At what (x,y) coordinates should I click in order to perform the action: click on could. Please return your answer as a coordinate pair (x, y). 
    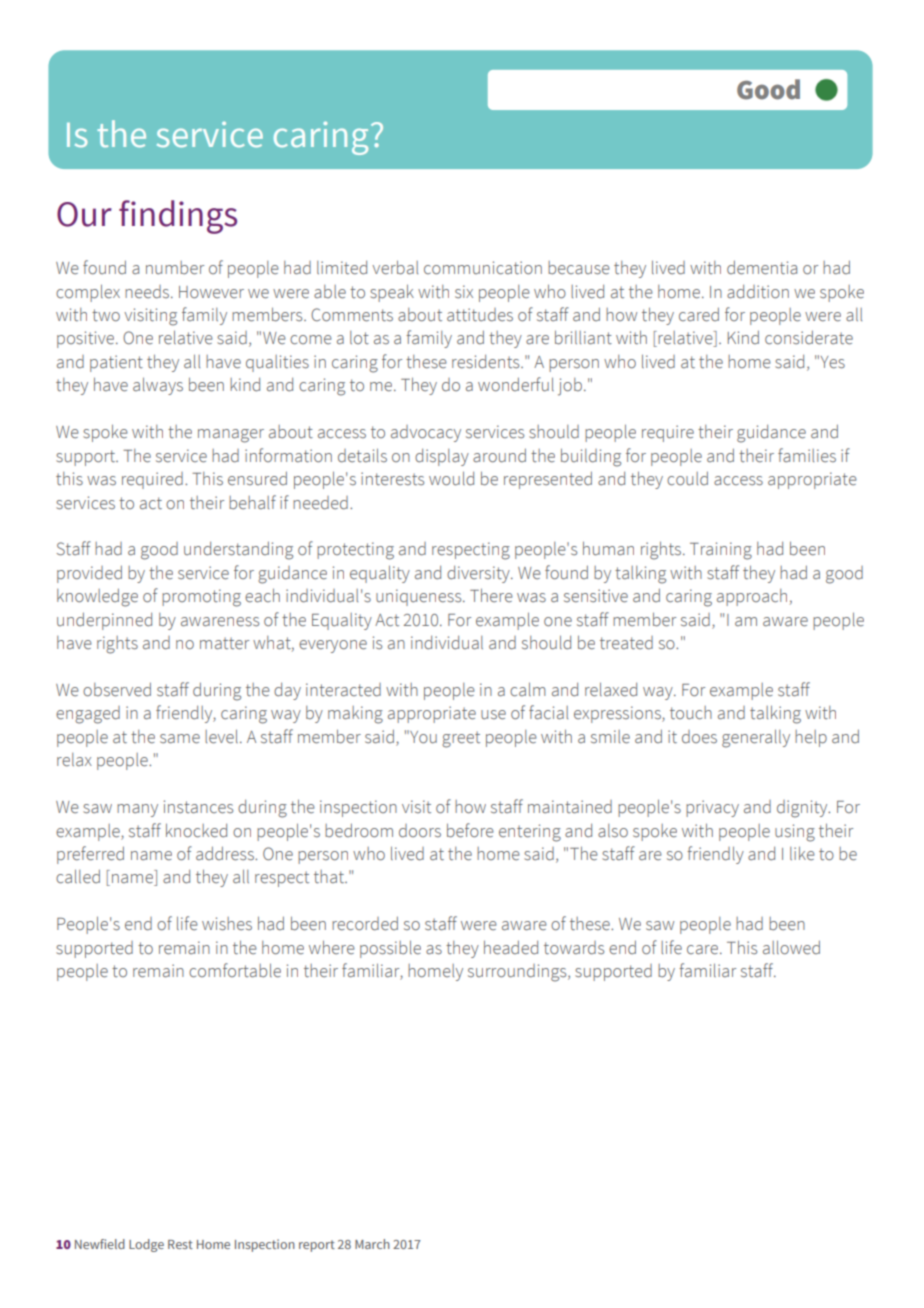
    Looking at the image, I should click on (687, 479).
